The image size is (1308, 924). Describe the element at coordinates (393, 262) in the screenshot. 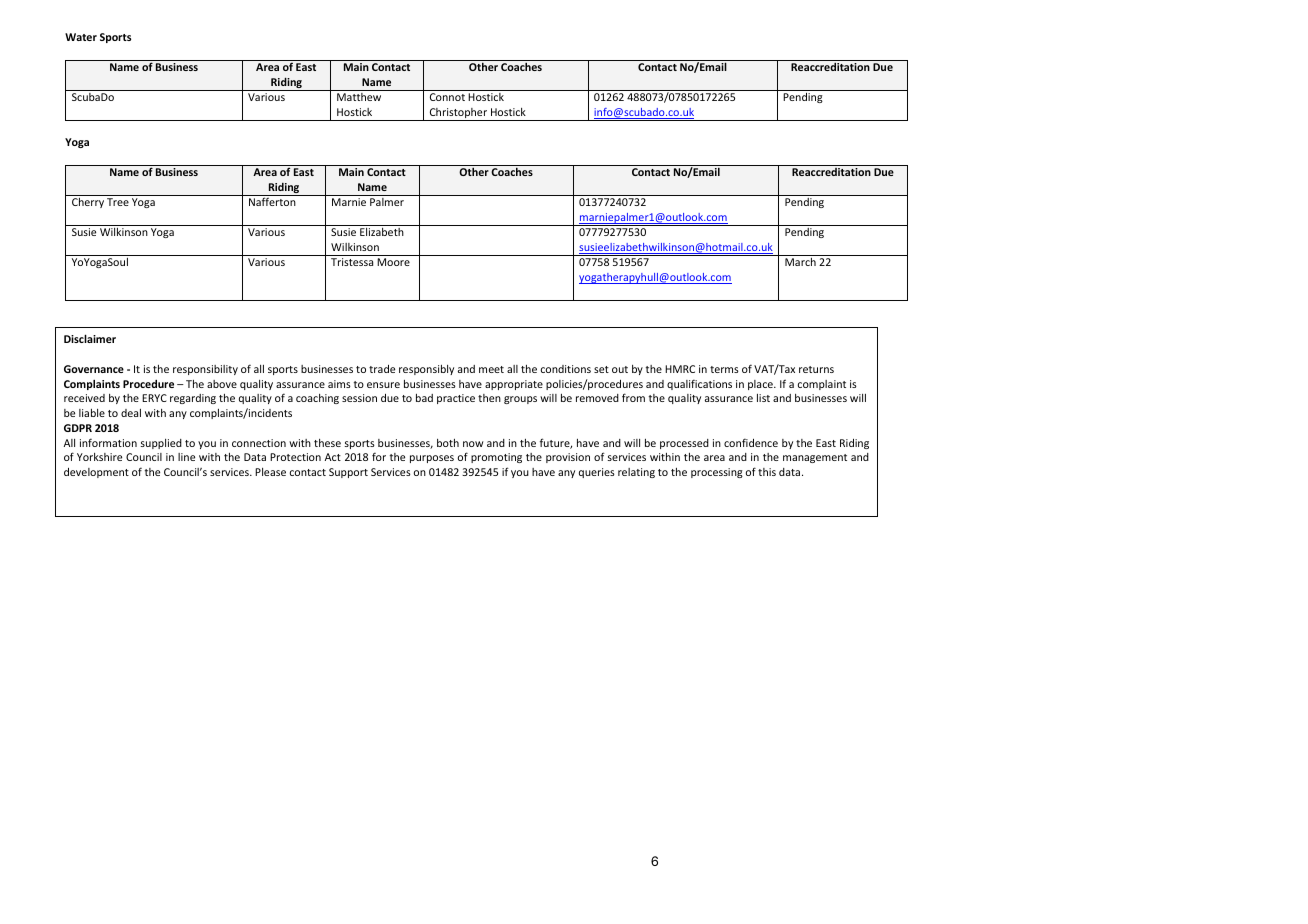

I see `Moore` at that location.
